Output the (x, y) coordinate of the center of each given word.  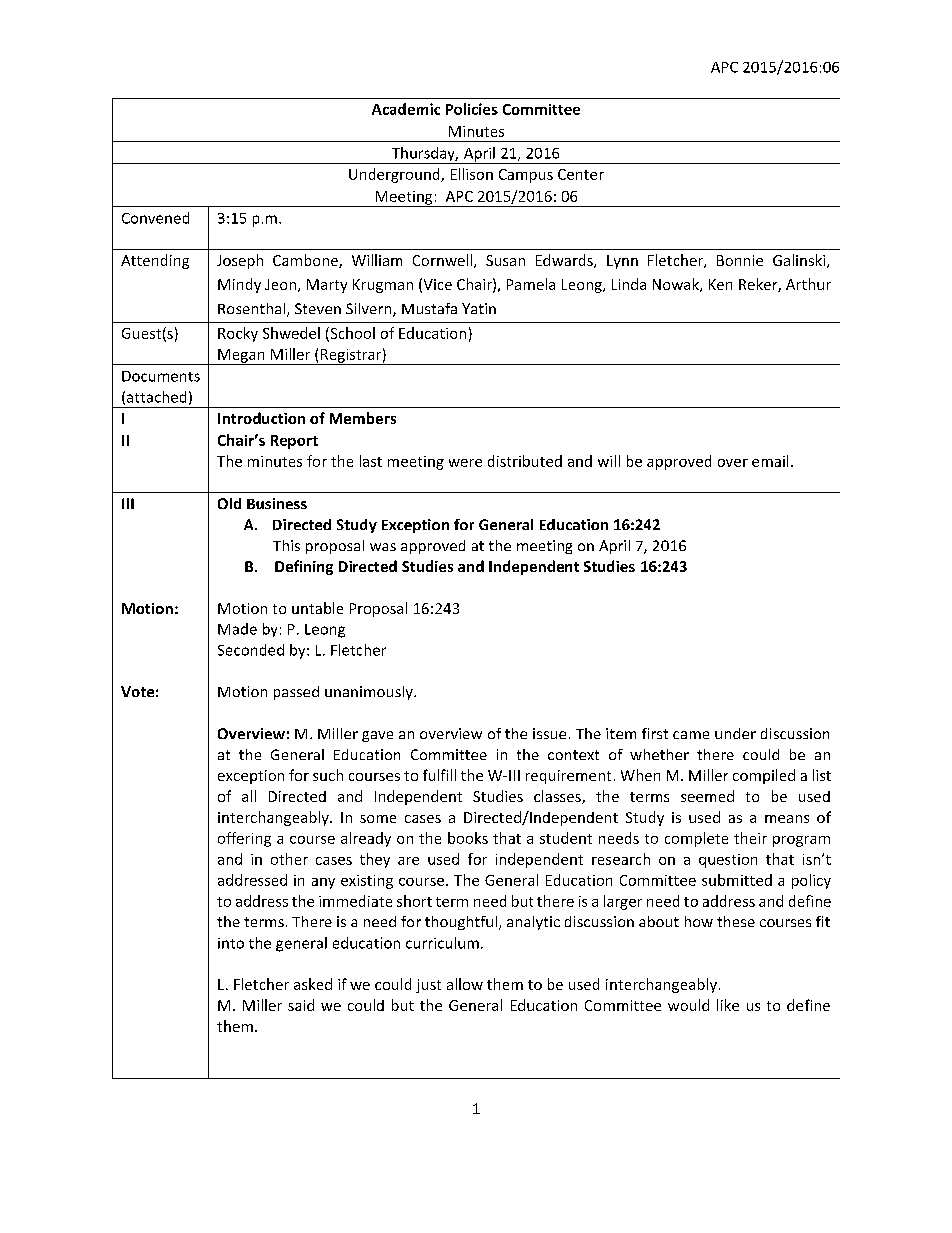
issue (549, 733)
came (691, 735)
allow (465, 984)
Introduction (261, 418)
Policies (472, 109)
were (465, 463)
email (770, 461)
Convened (155, 218)
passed (296, 693)
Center (581, 174)
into (231, 943)
